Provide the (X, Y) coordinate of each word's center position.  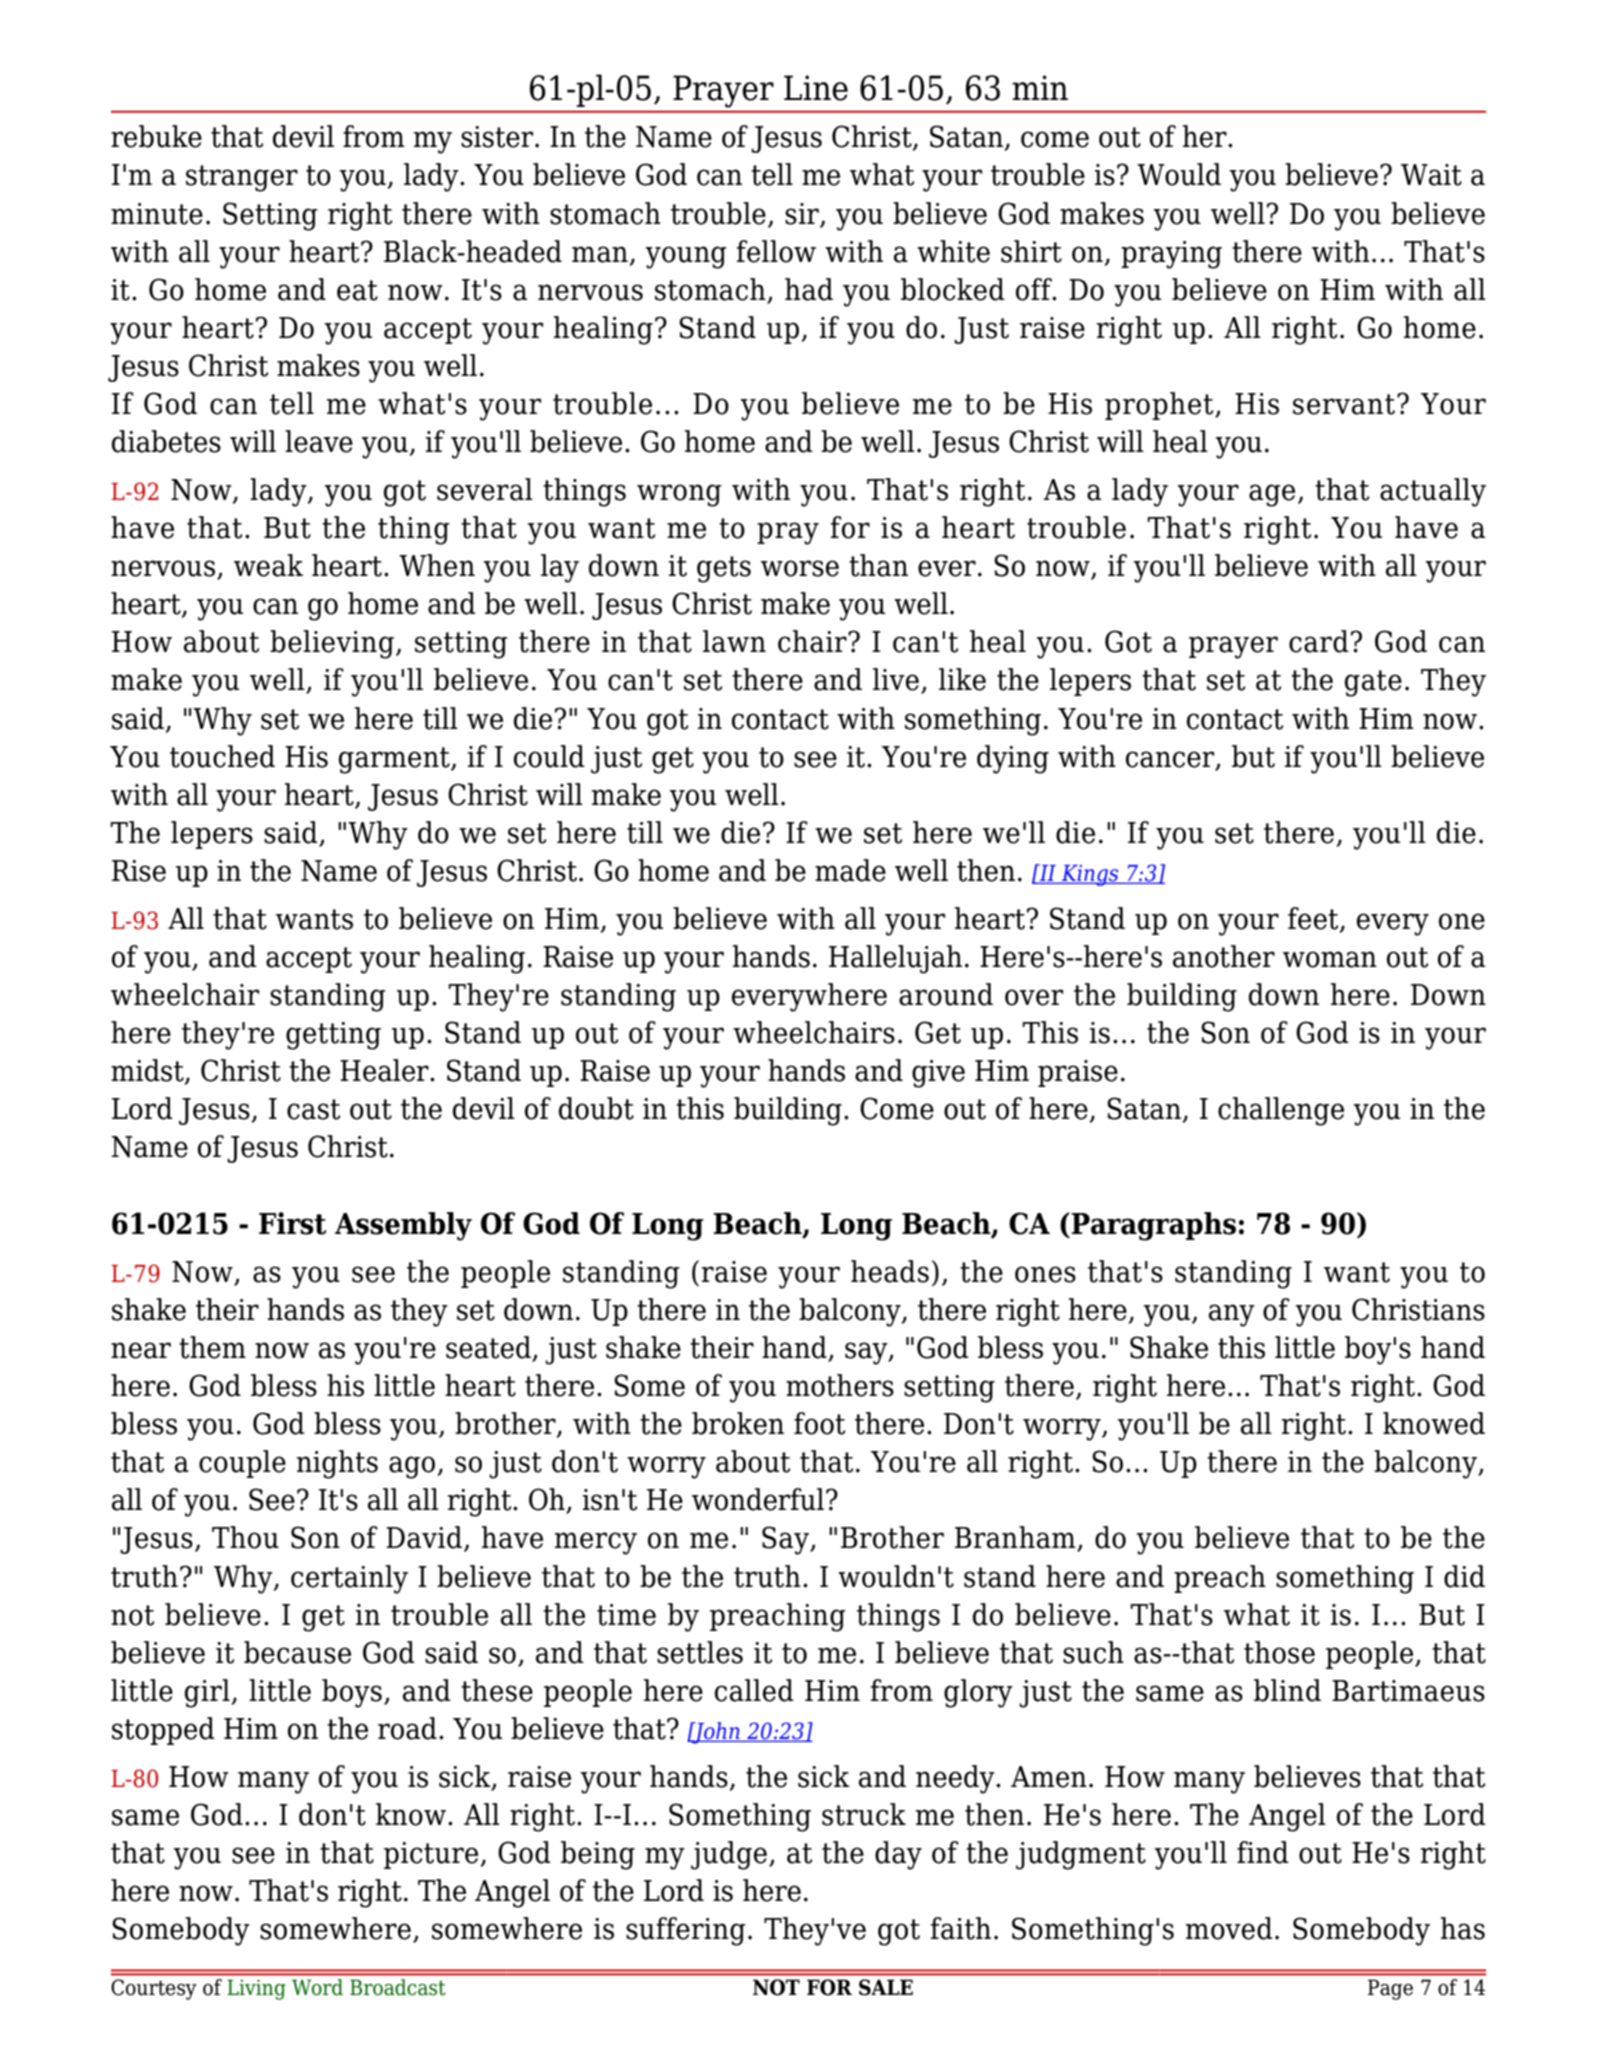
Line (816, 88)
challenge (1281, 1111)
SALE (886, 1987)
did (1464, 1576)
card (1319, 641)
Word (317, 1987)
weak (268, 565)
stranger (242, 178)
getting (333, 1036)
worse (800, 568)
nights (337, 1464)
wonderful (758, 1499)
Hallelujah (895, 959)
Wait (1431, 175)
